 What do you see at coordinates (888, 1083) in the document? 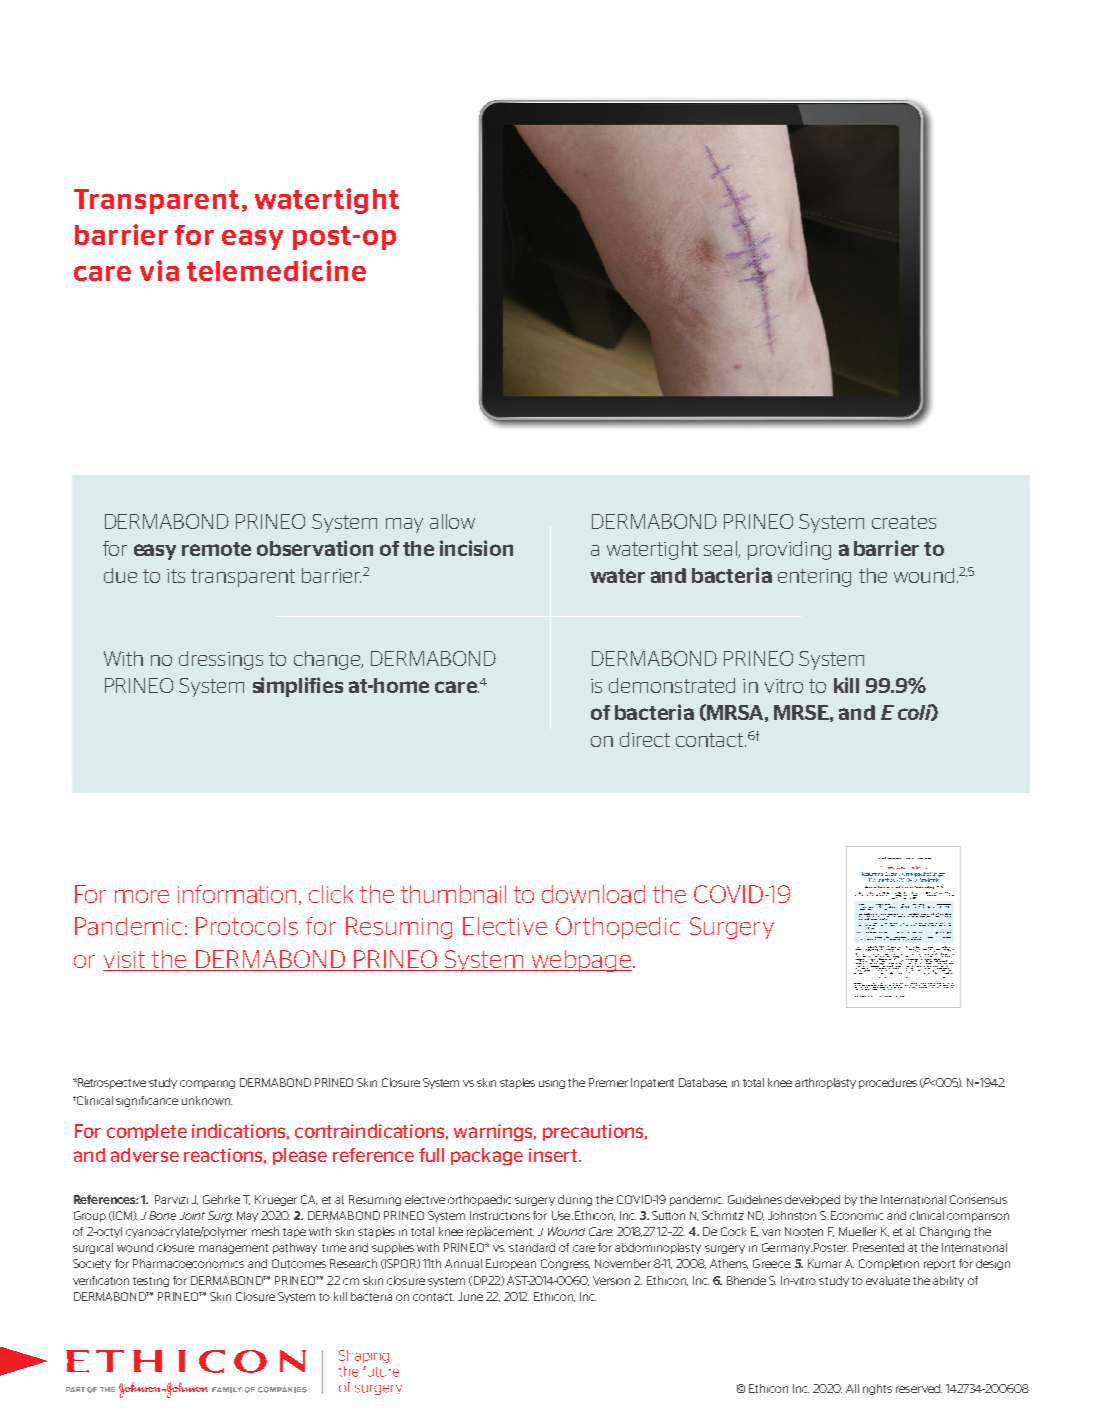
I see `procedures` at bounding box center [888, 1083].
